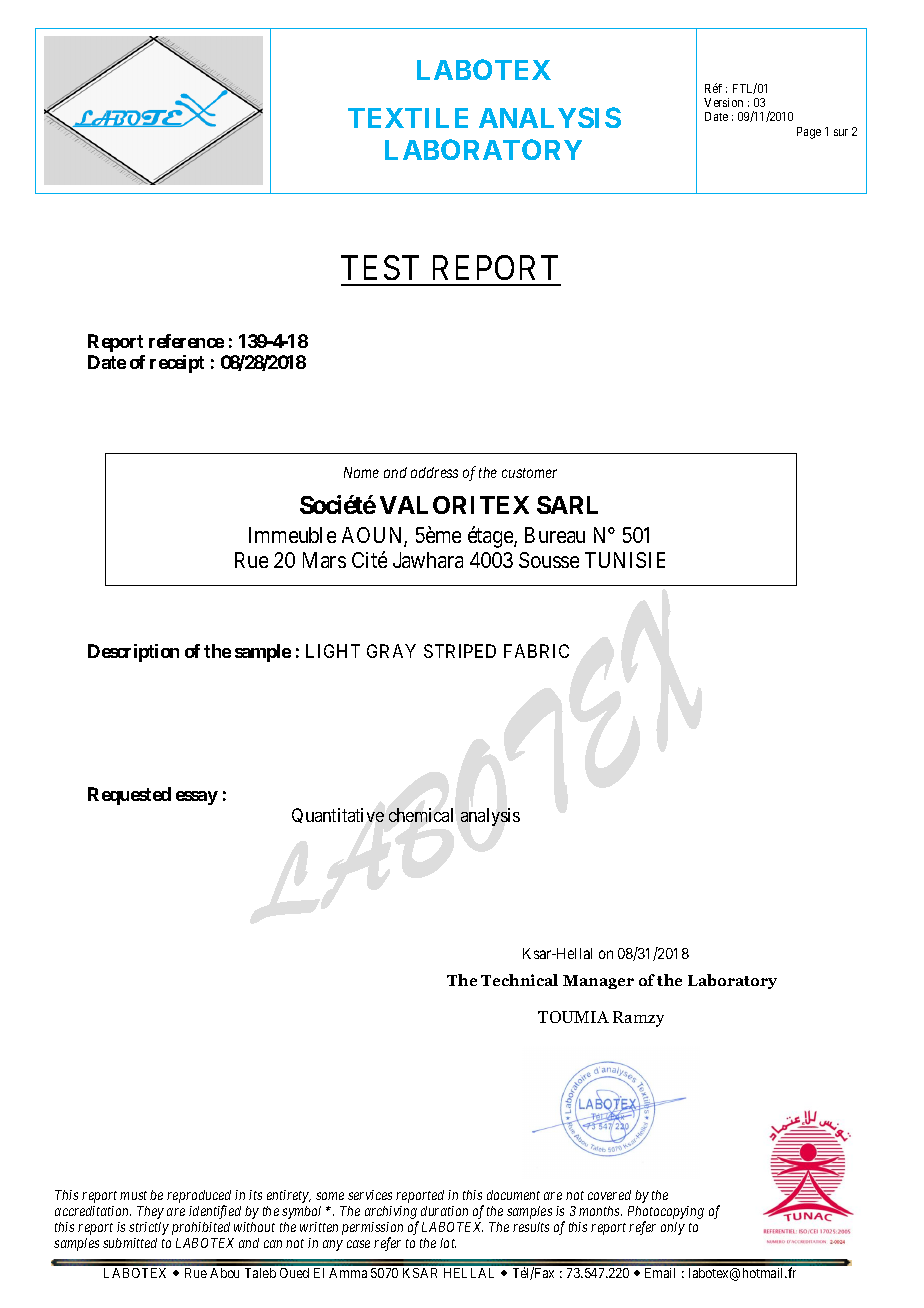  Describe the element at coordinates (555, 535) in the image. I see `Bureau` at that location.
